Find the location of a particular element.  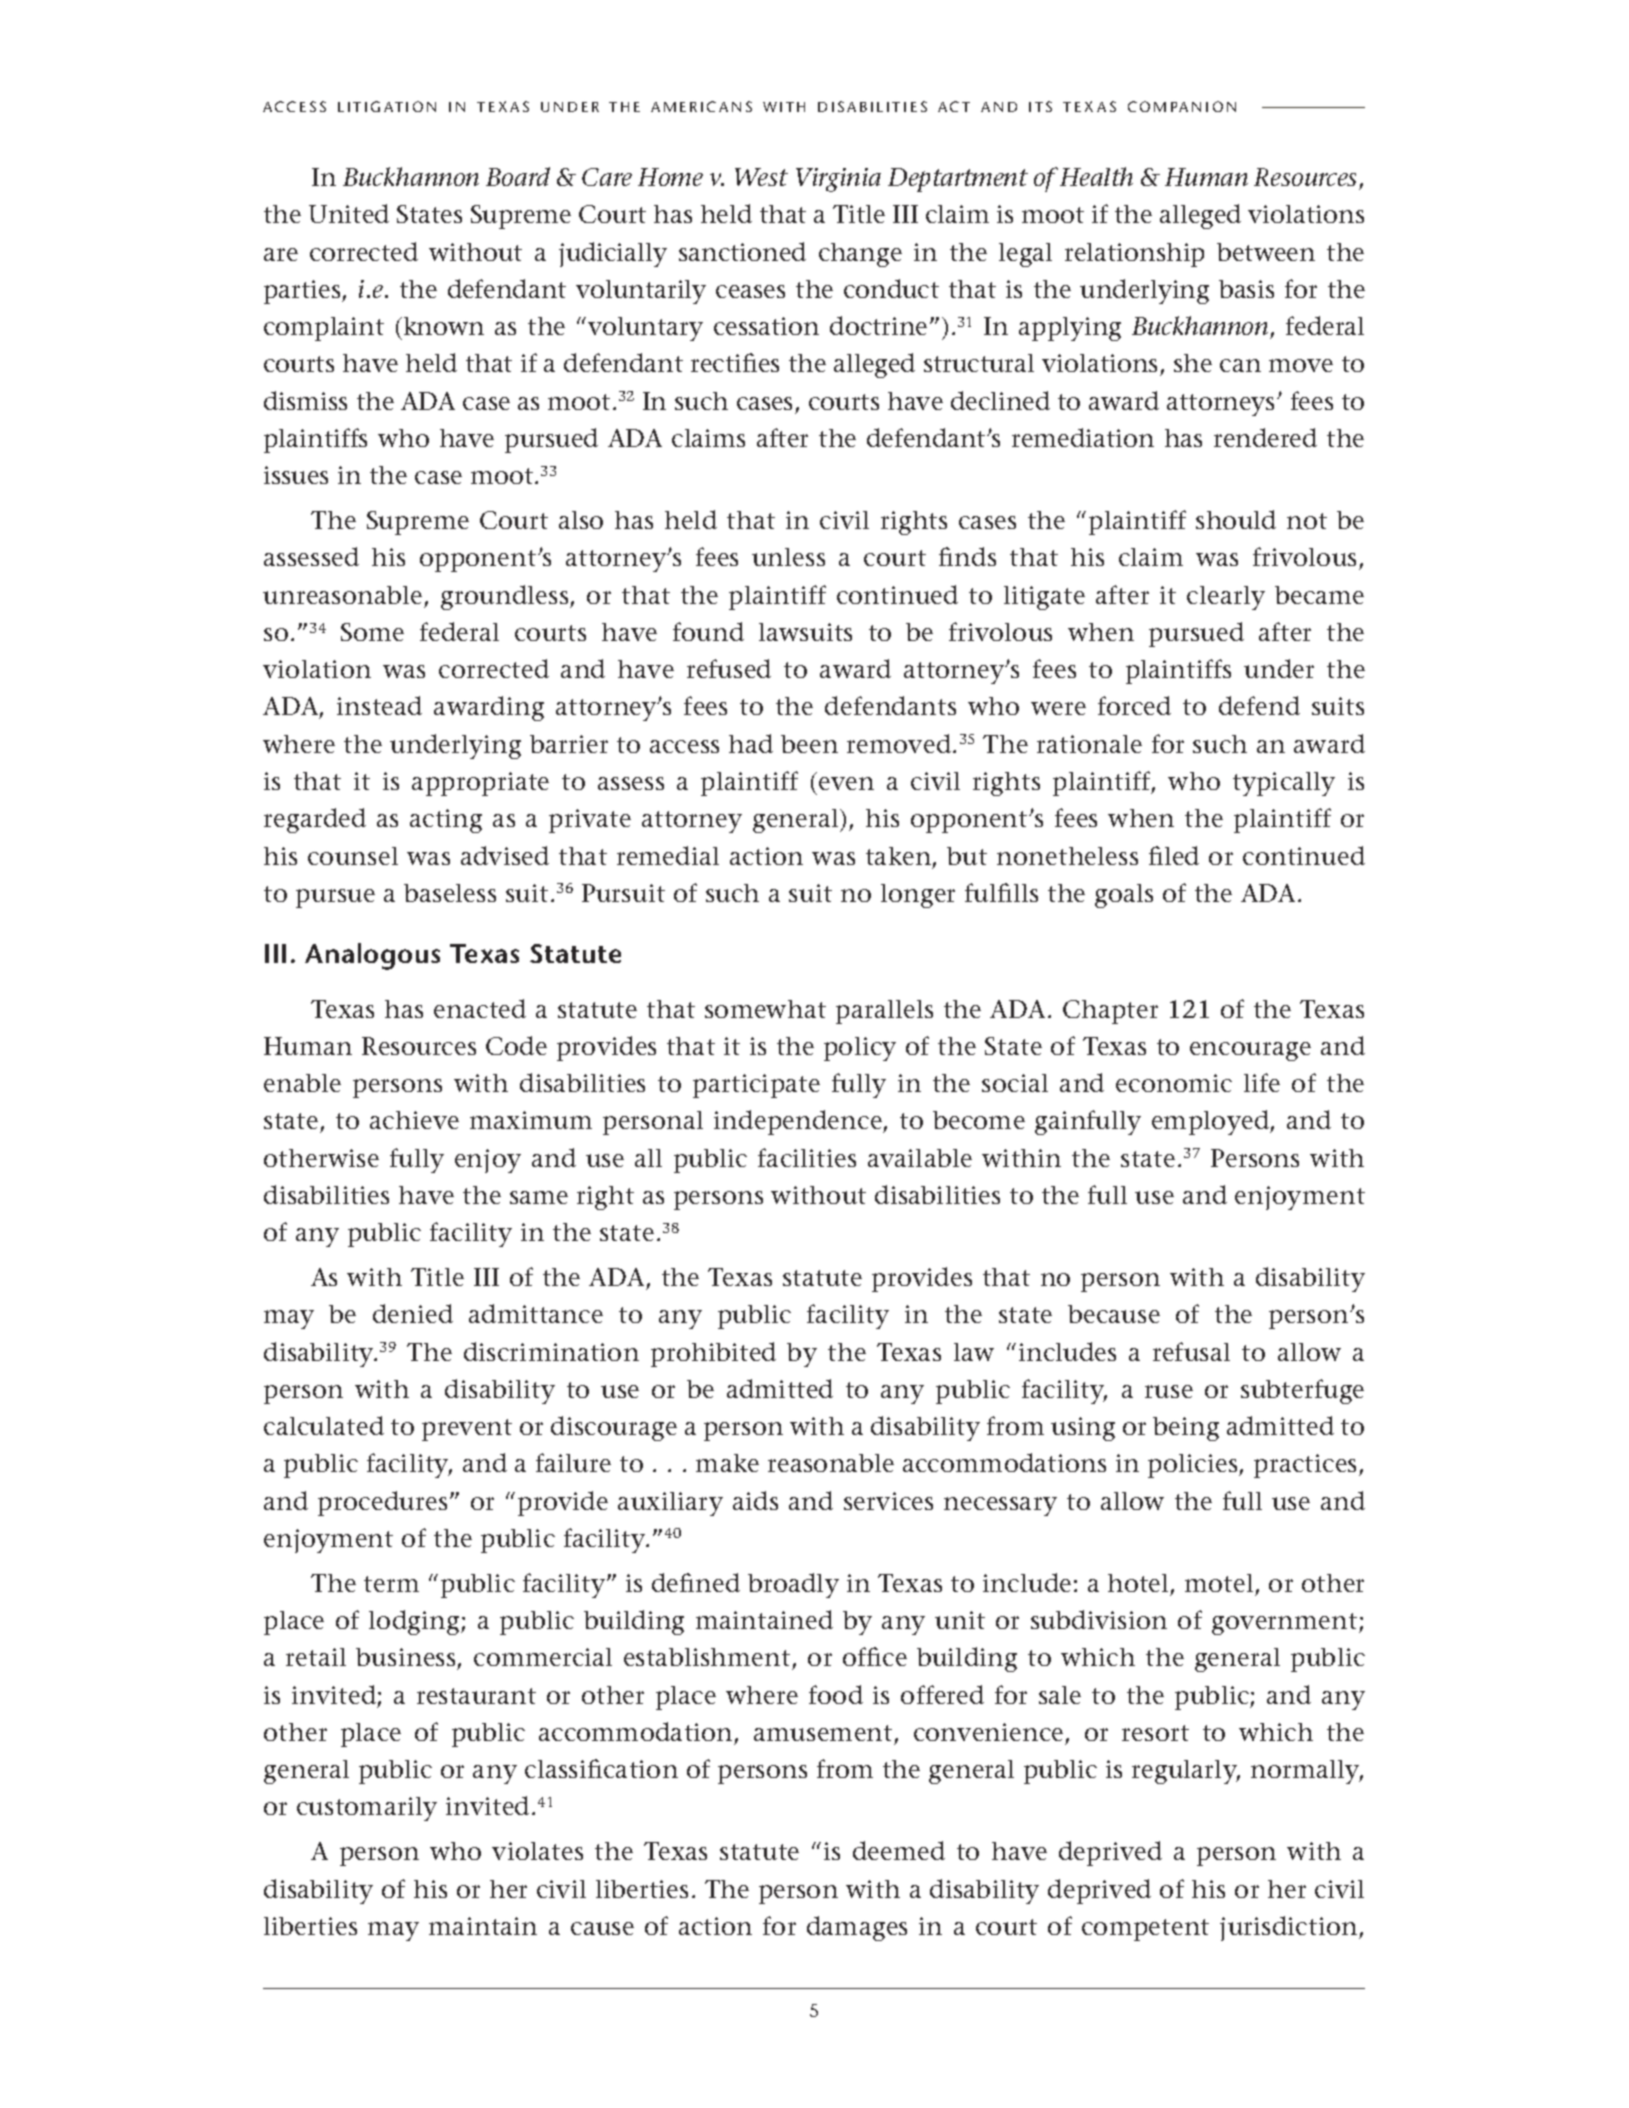

customarily is located at coordinates (367, 1809).
